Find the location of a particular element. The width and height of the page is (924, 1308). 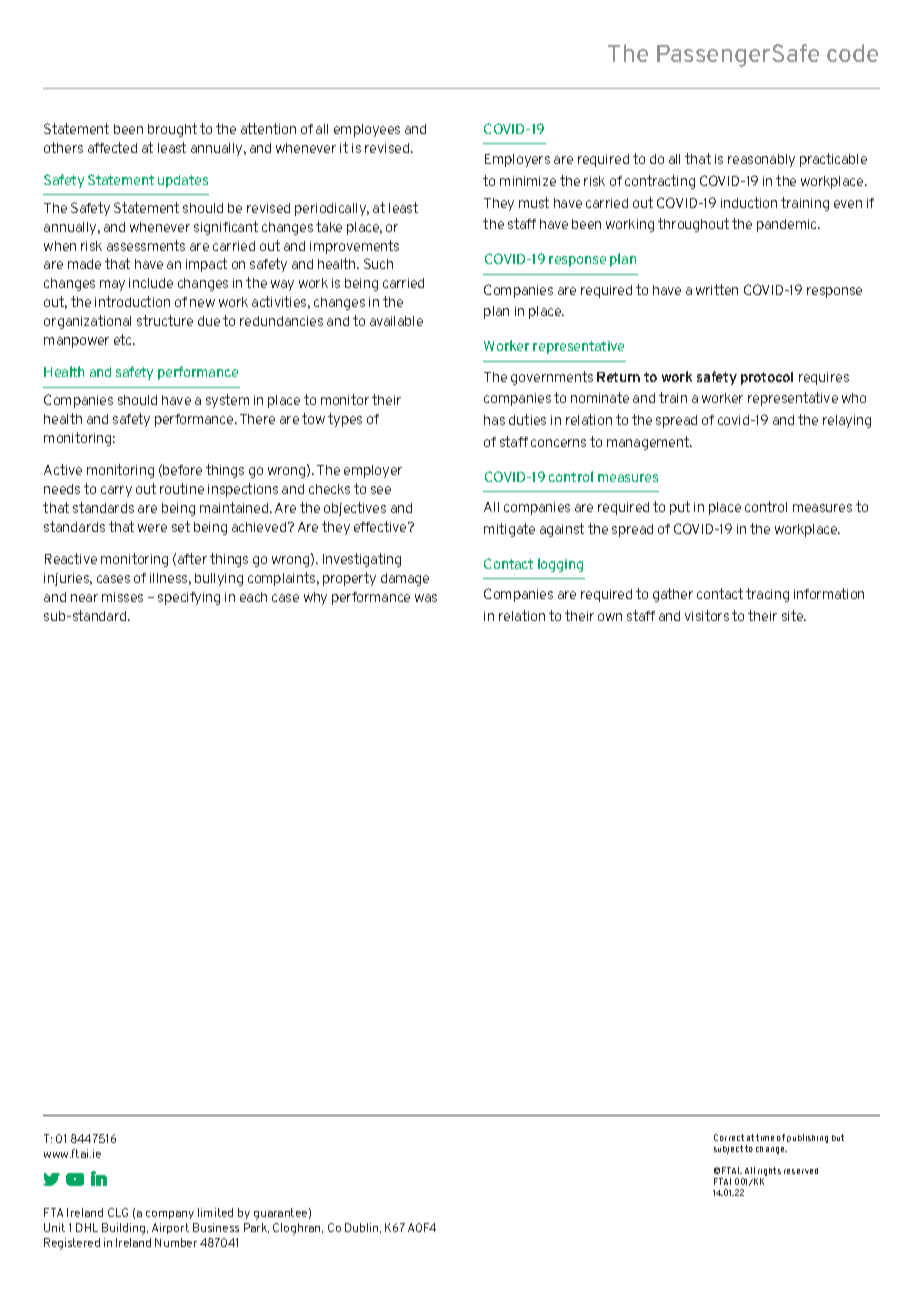

site is located at coordinates (794, 615).
